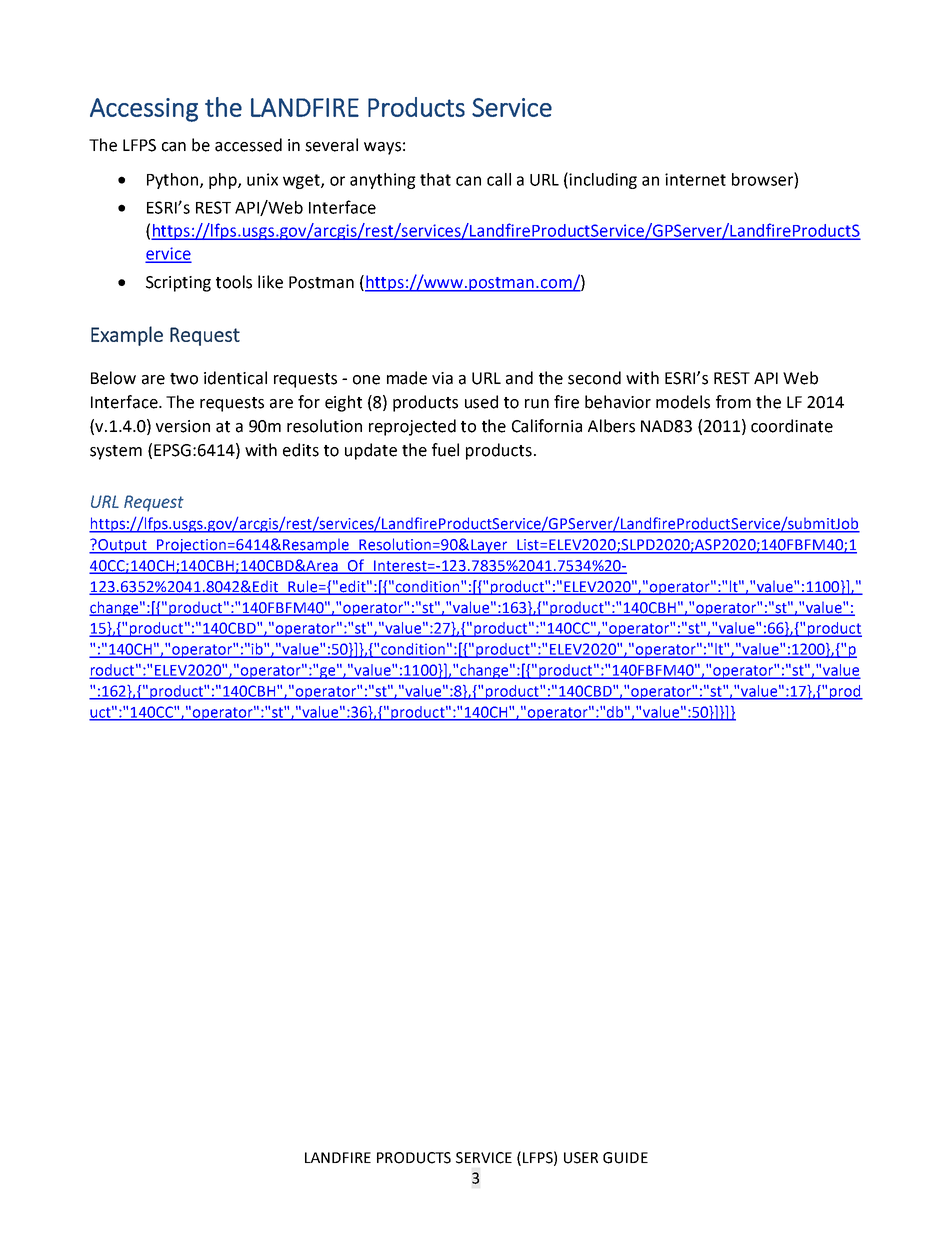 This screenshot has height=1233, width=952. Describe the element at coordinates (435, 179) in the screenshot. I see `that` at that location.
